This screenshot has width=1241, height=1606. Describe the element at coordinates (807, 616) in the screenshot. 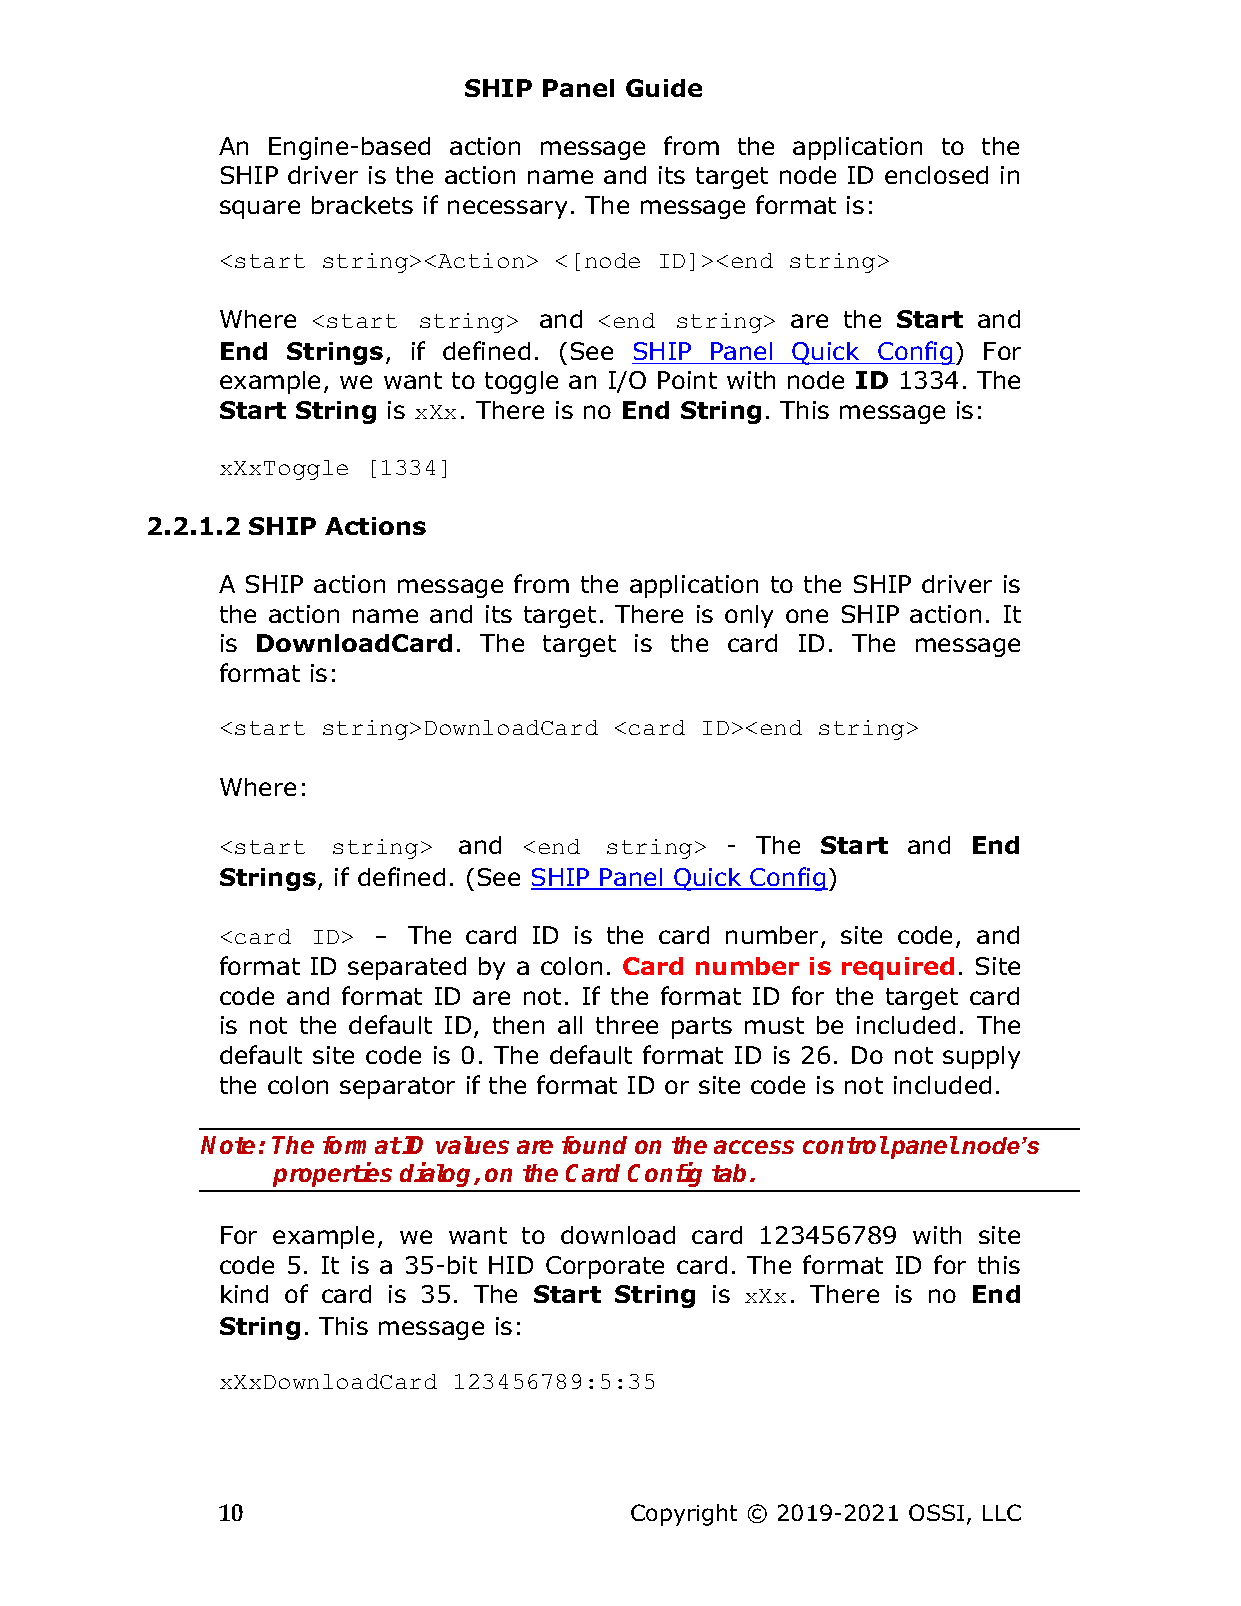

I see `one` at that location.
